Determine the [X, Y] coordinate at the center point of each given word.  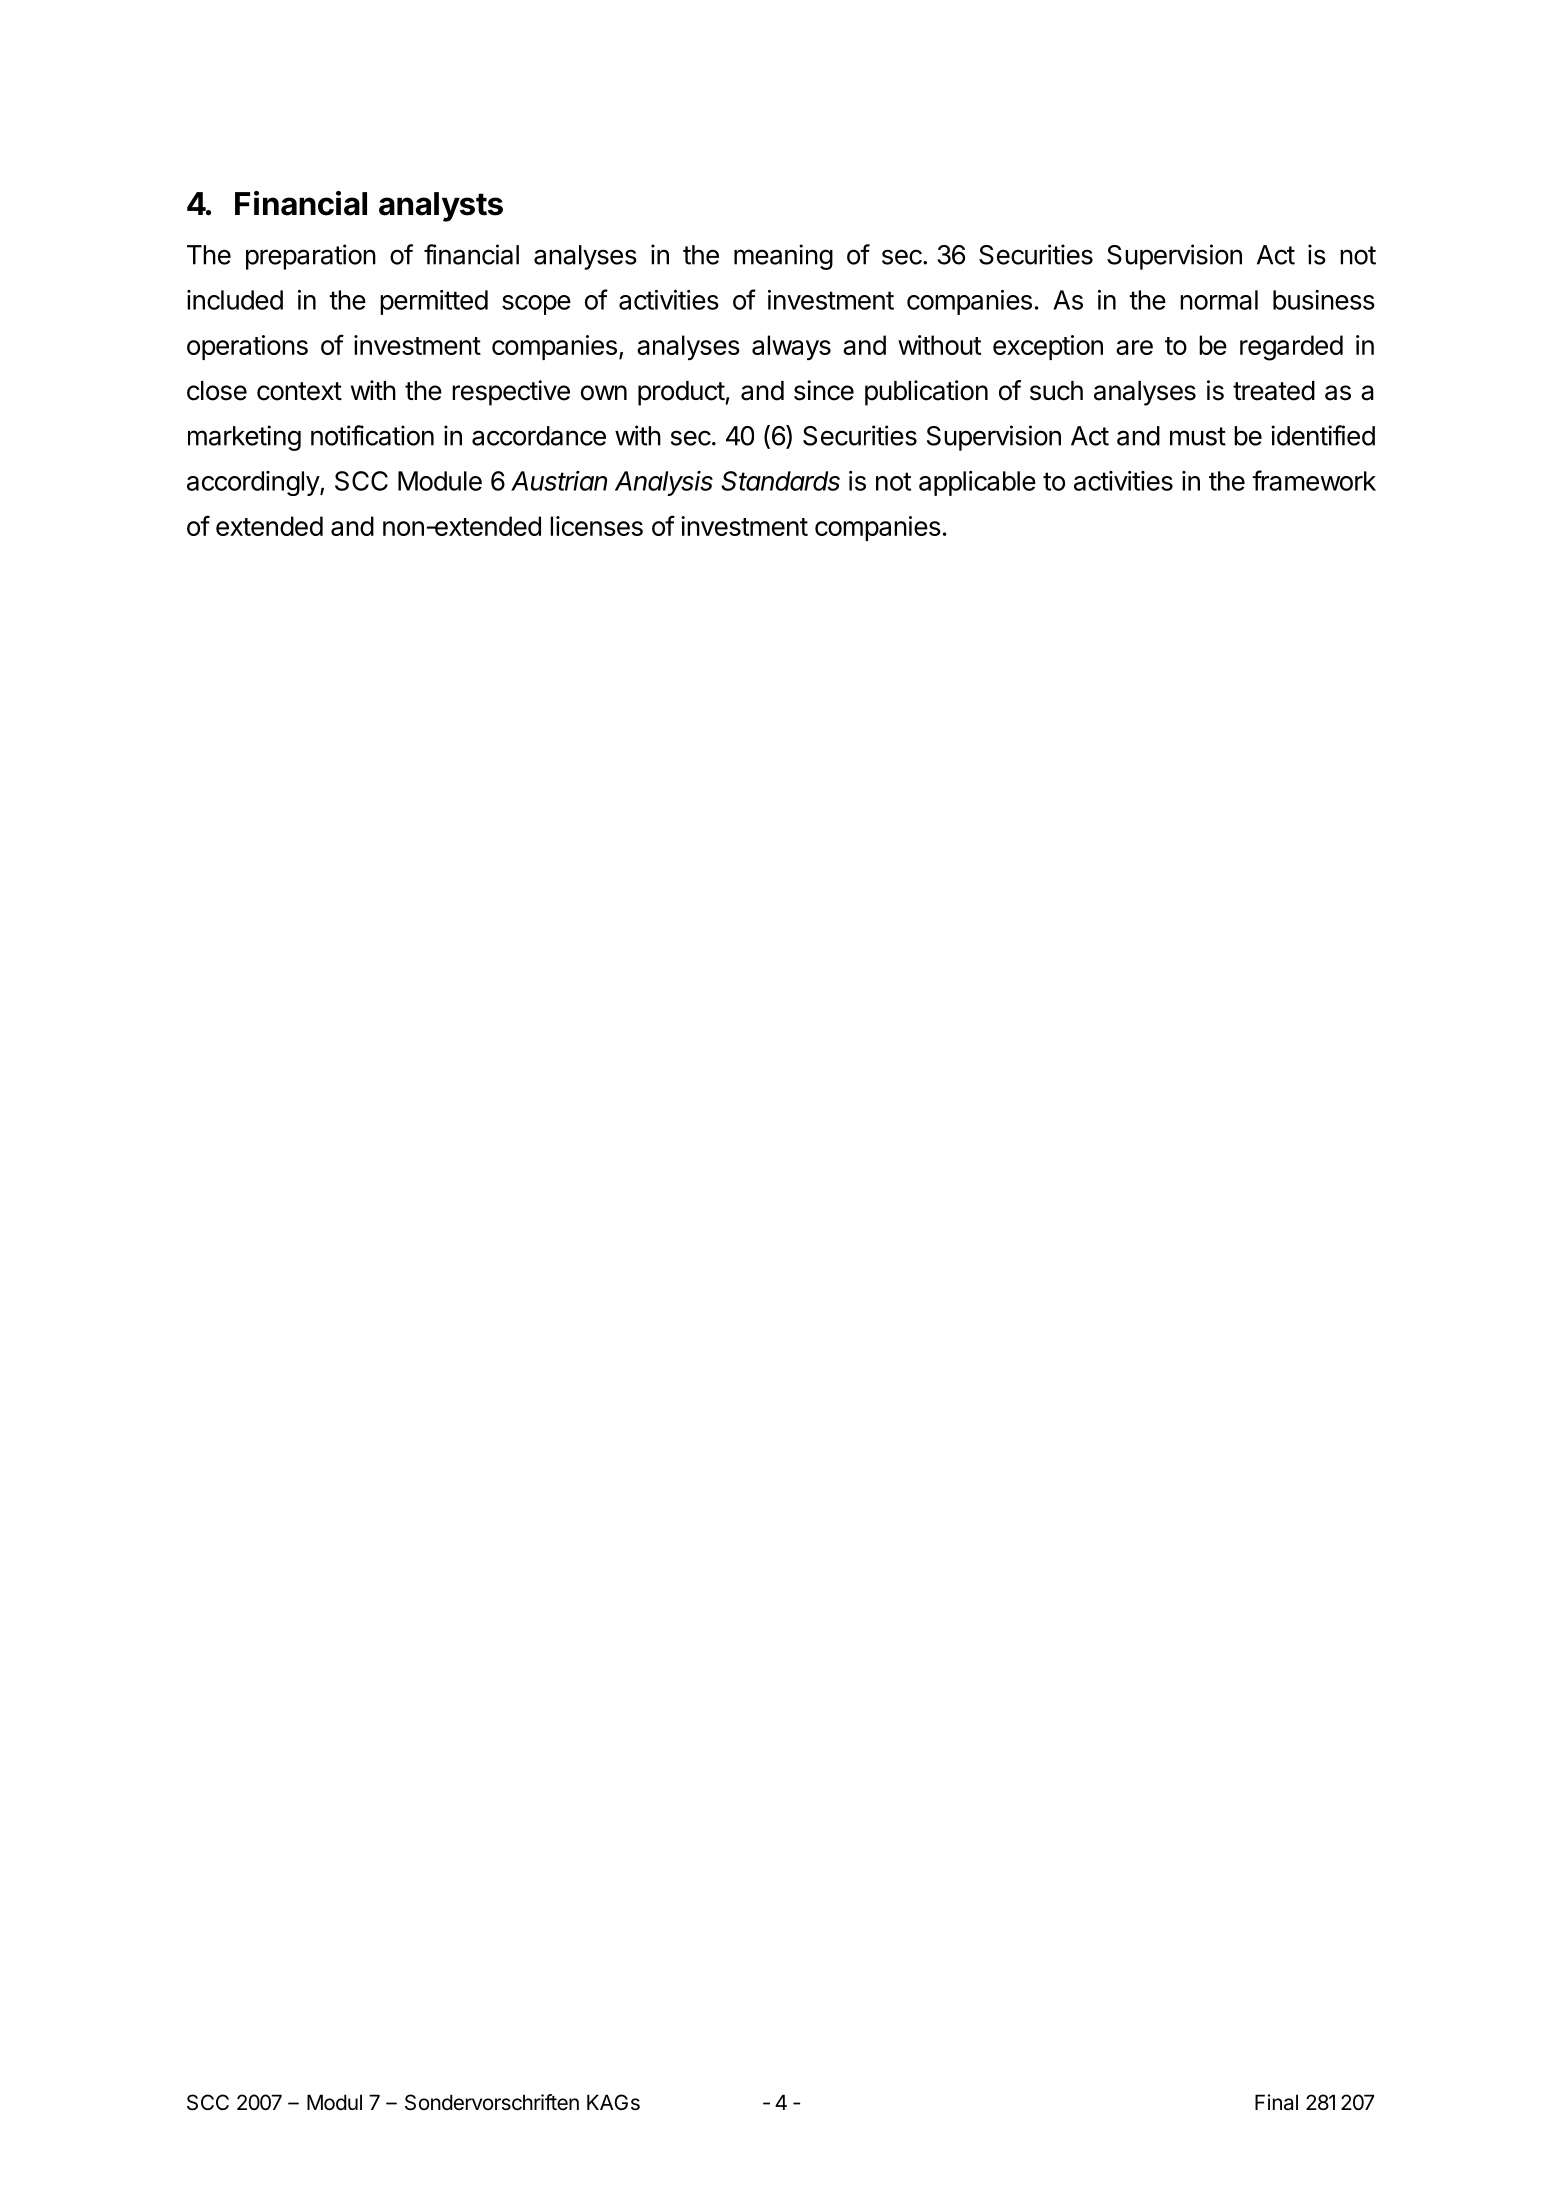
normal [1219, 300]
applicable [977, 483]
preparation [311, 257]
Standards [780, 481]
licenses [596, 526]
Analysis [664, 483]
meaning [783, 257]
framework [1314, 480]
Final [1276, 2102]
